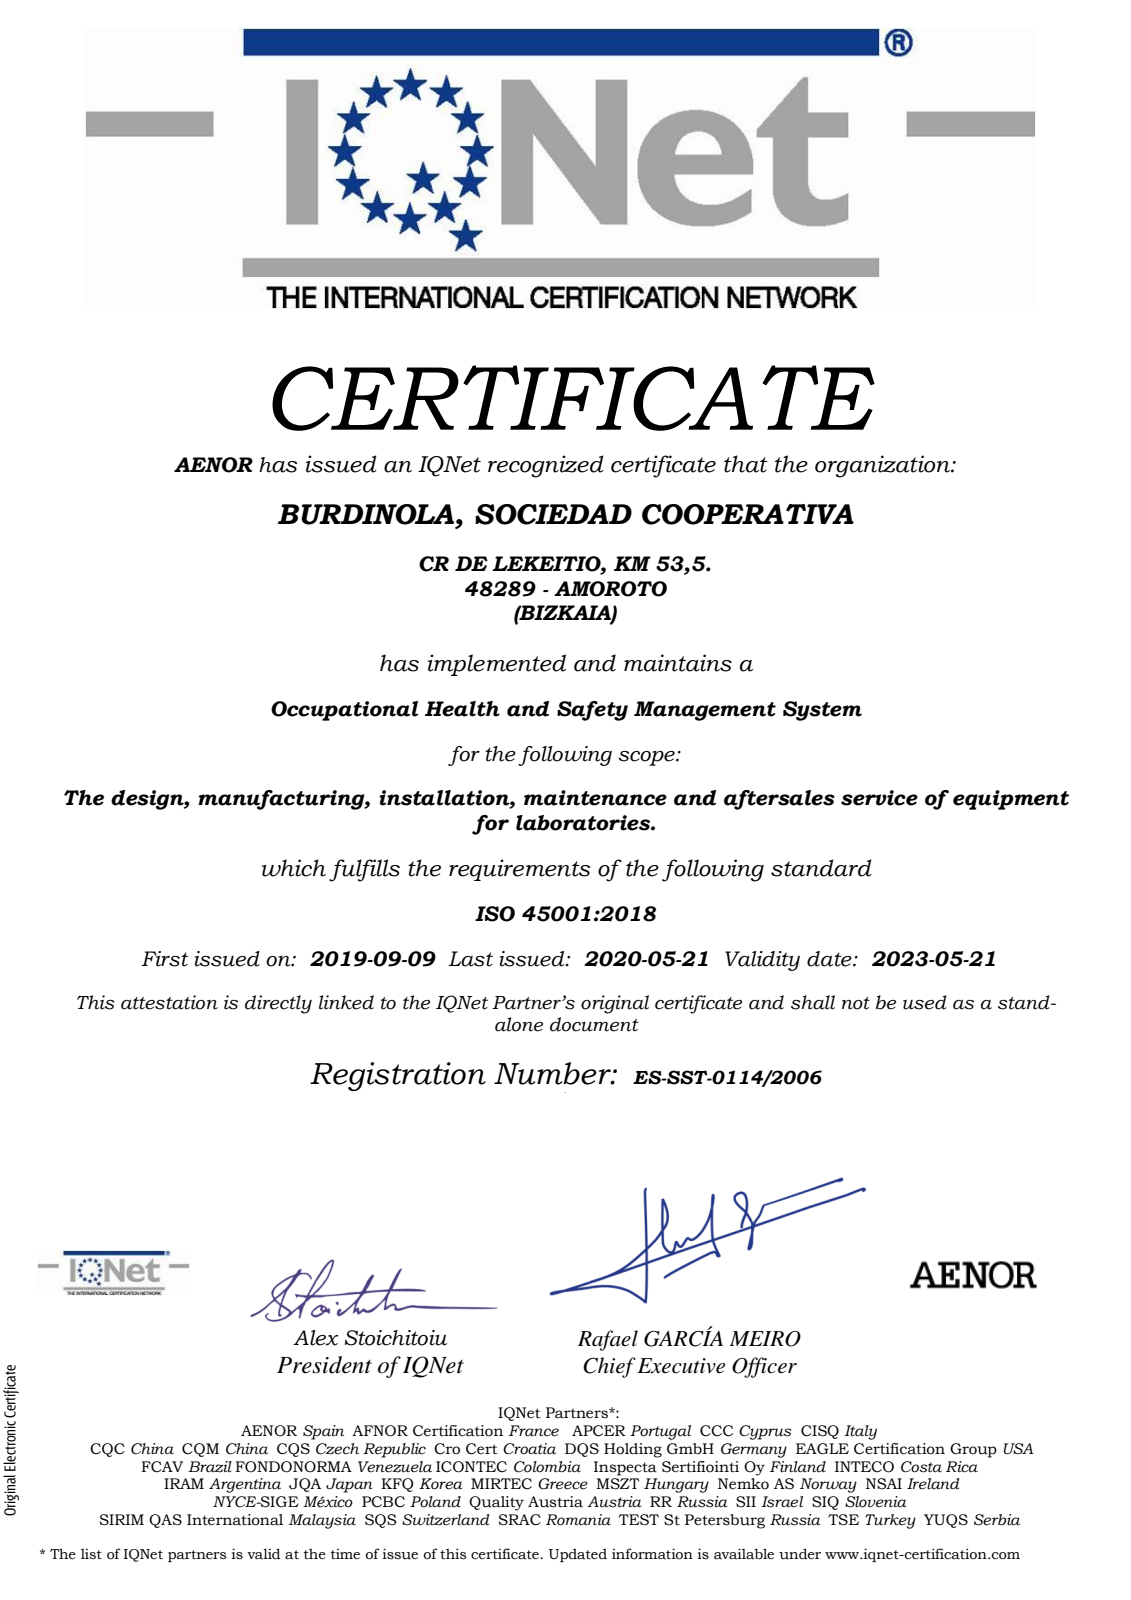 The image size is (1131, 1600). Describe the element at coordinates (235, 1520) in the image. I see `International` at that location.
